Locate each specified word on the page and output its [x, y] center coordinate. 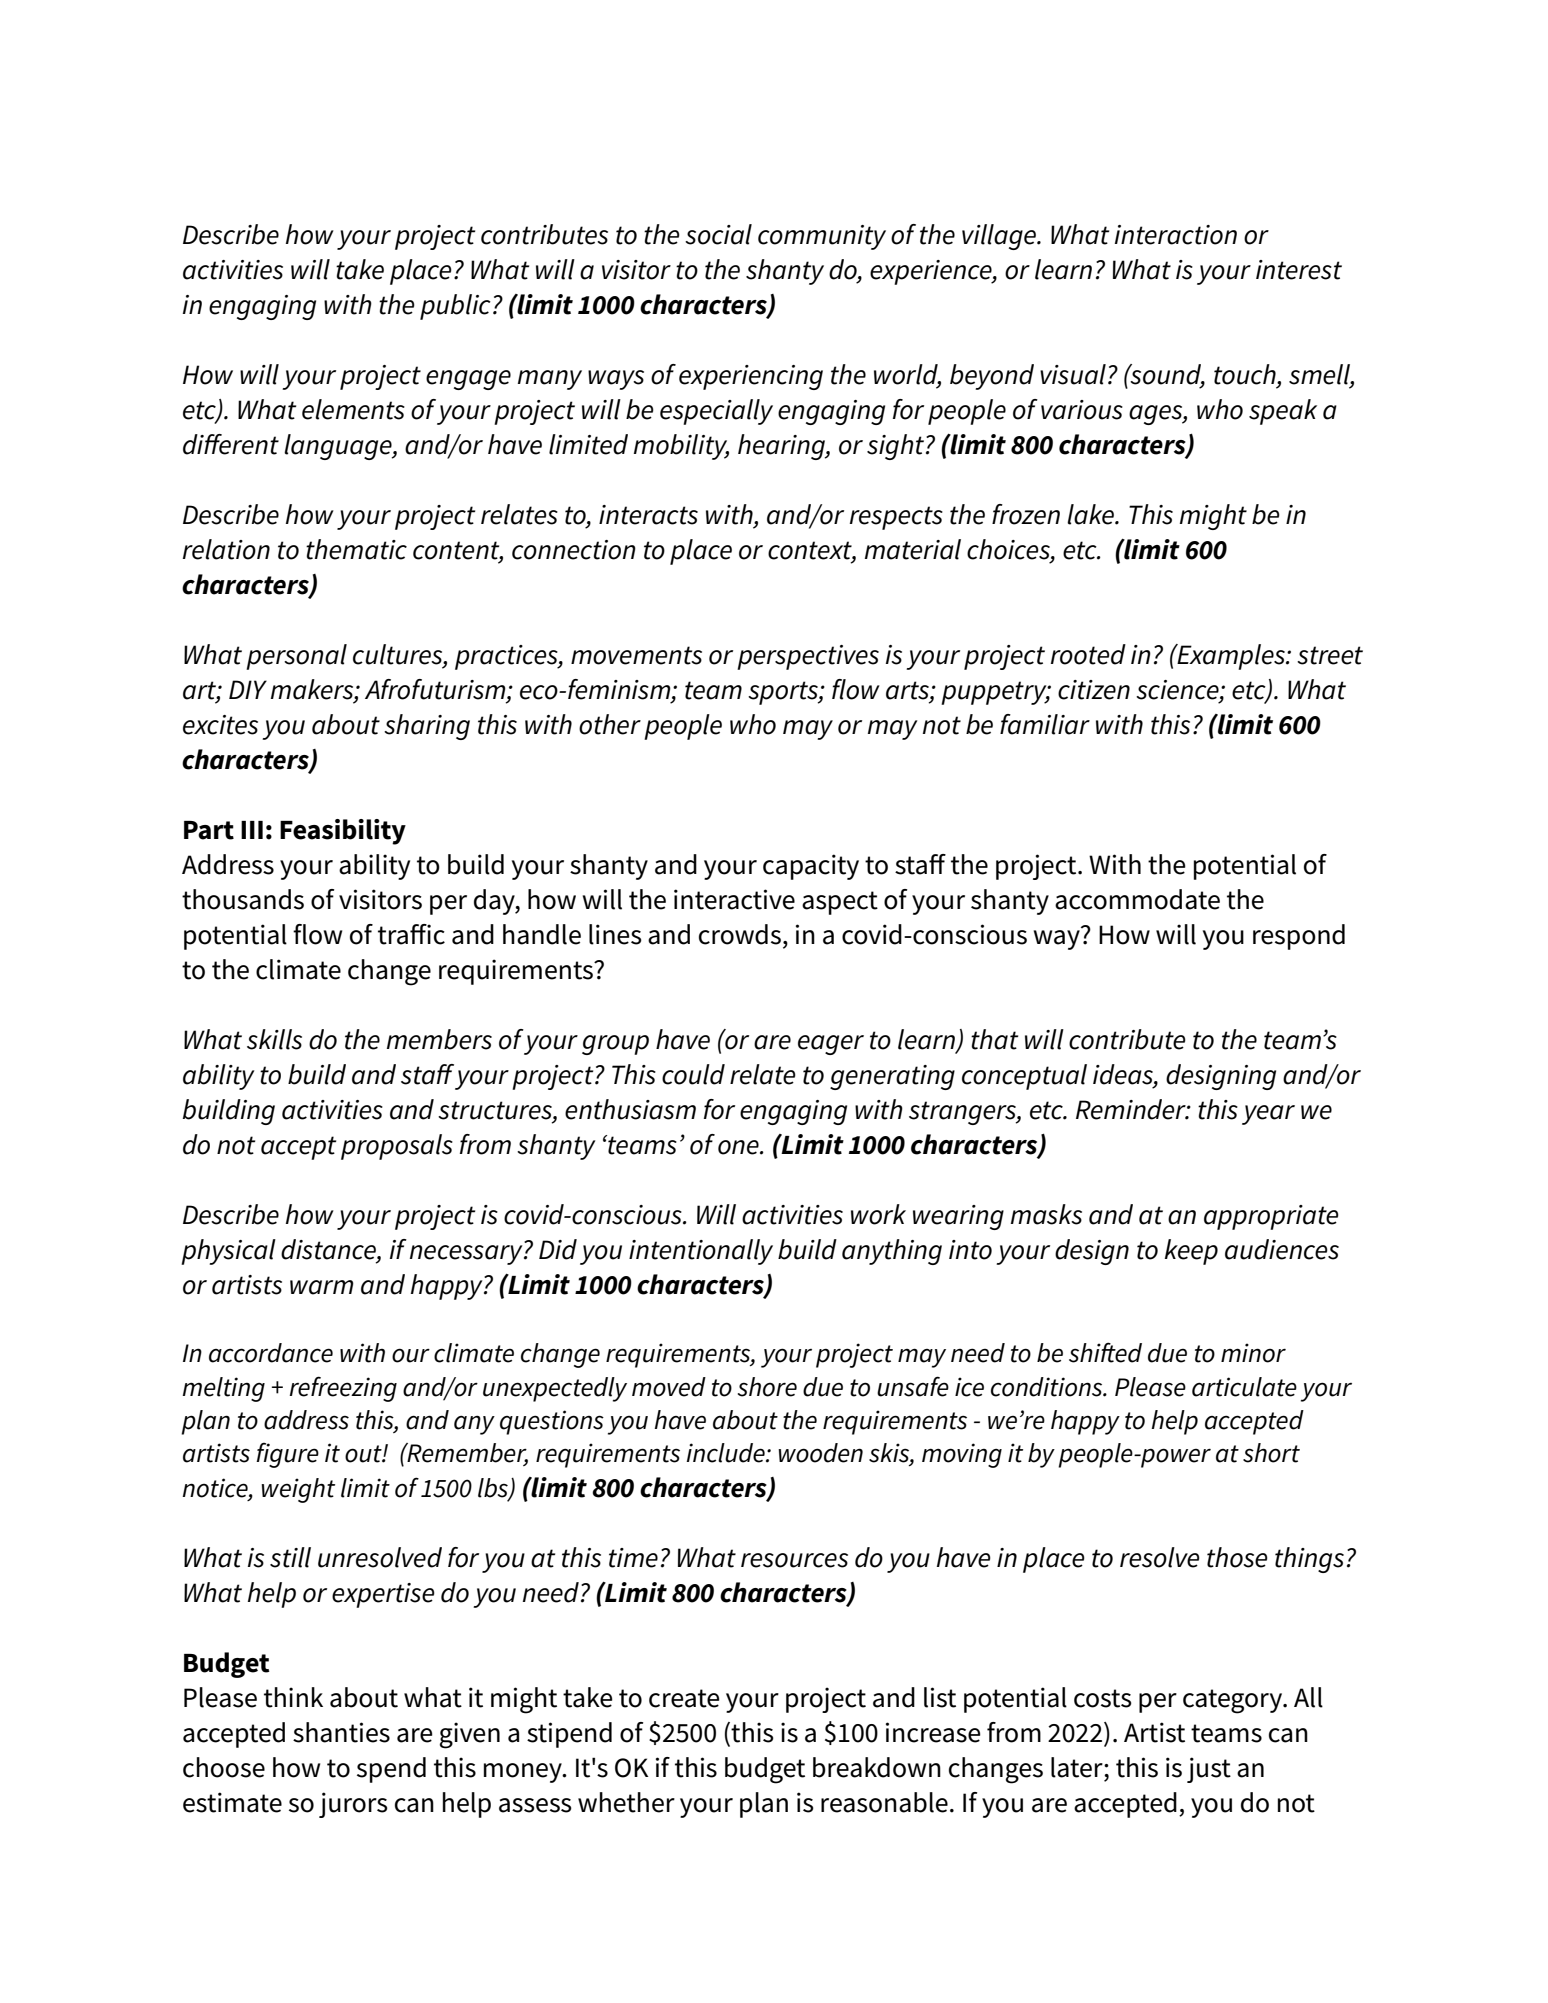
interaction [1176, 235]
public [455, 307]
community [822, 237]
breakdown [877, 1767]
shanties [341, 1732]
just [1209, 1770]
